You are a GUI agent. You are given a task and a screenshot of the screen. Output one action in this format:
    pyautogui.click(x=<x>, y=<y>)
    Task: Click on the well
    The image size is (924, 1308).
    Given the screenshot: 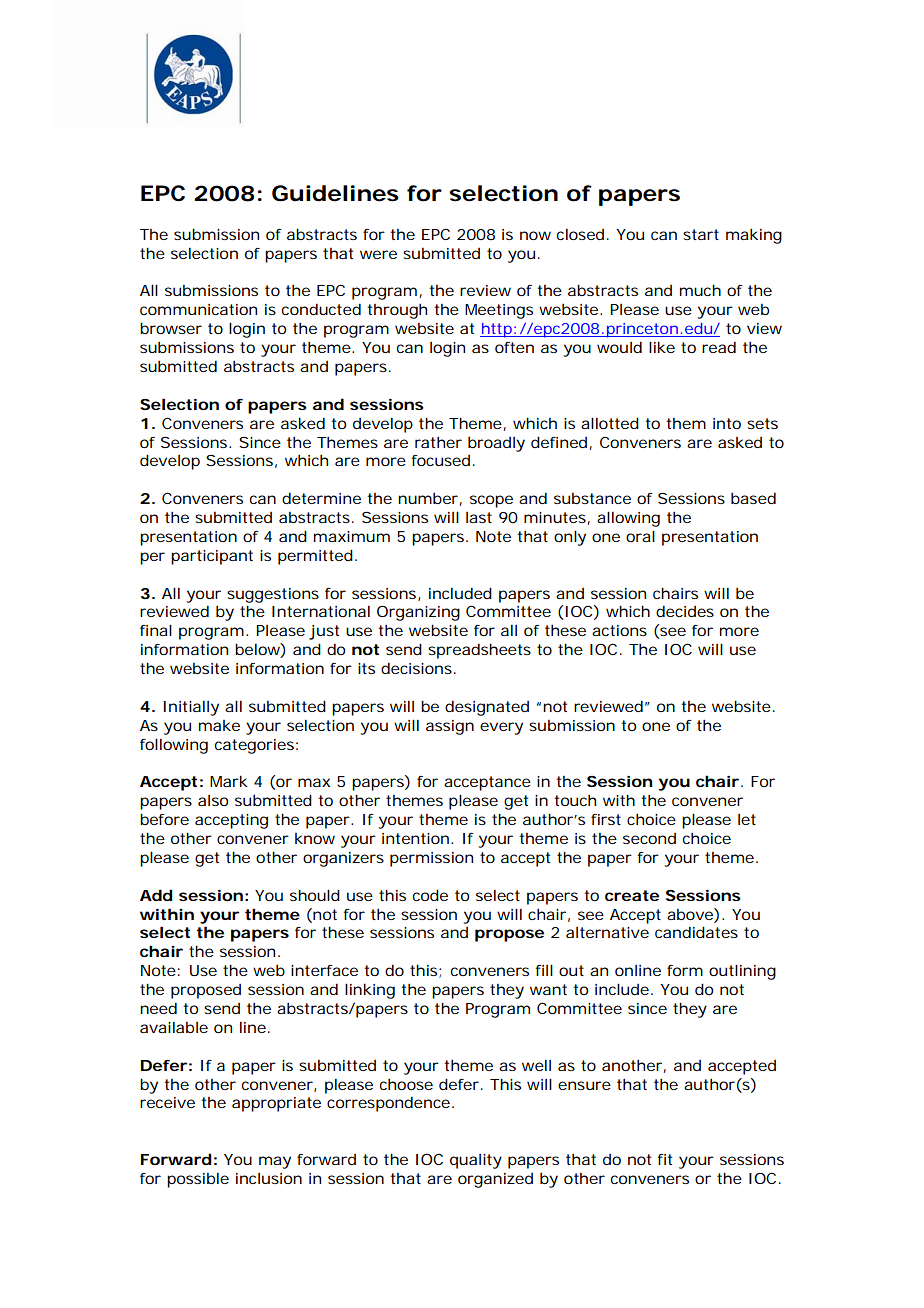 What is the action you would take?
    pyautogui.click(x=536, y=1065)
